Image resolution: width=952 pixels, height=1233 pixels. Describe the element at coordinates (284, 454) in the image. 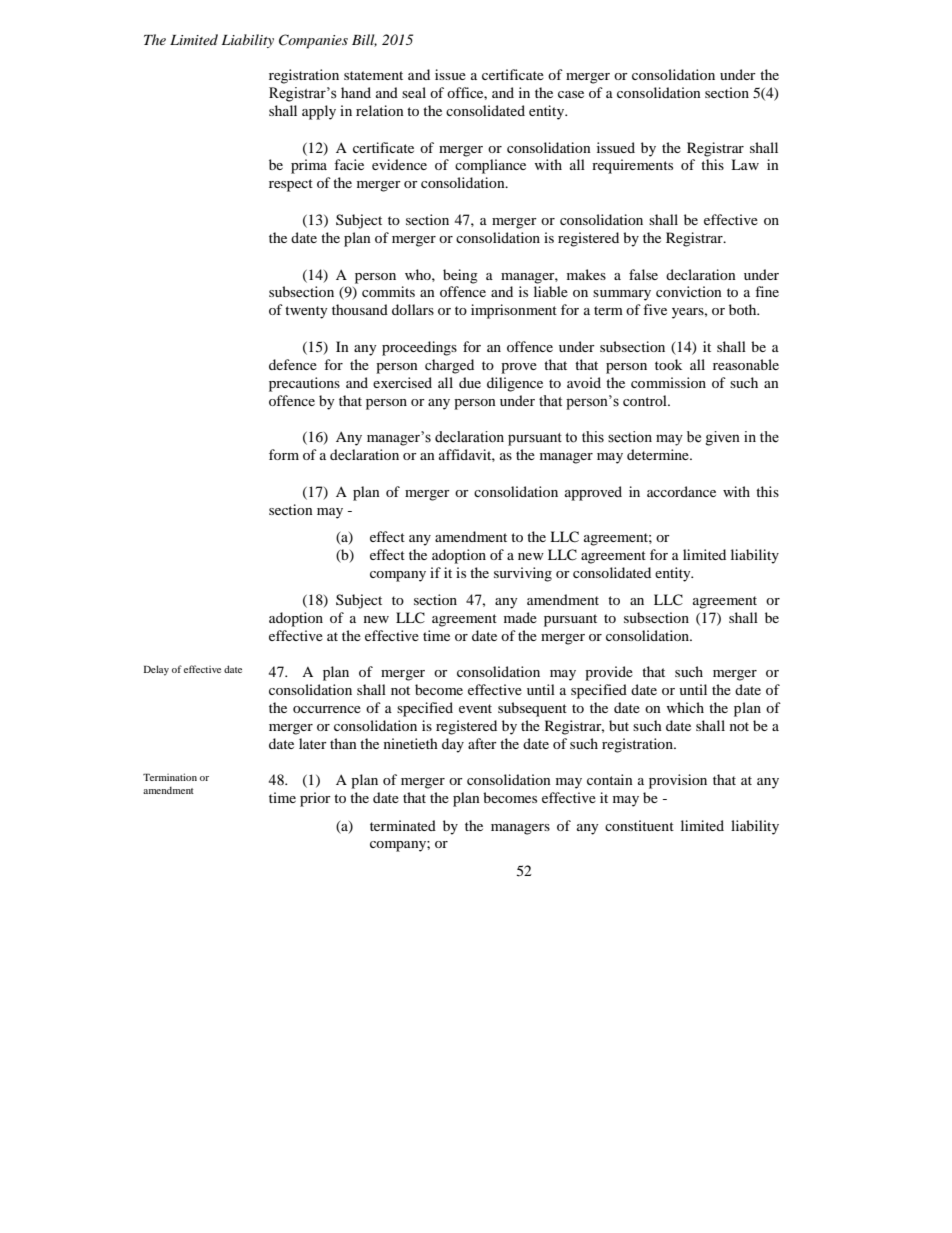

I see `form` at that location.
